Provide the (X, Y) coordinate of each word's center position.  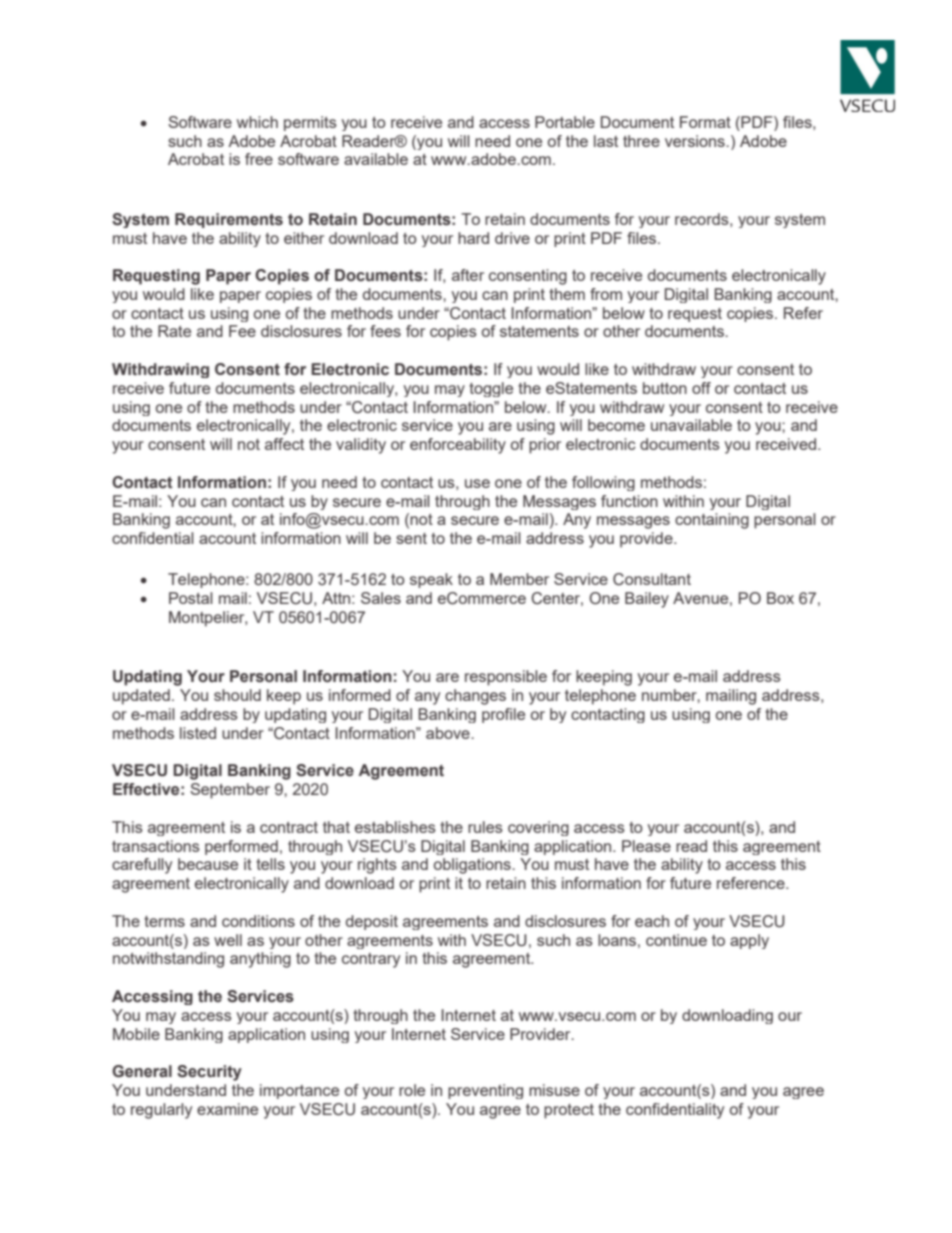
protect (569, 1111)
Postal (191, 598)
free (259, 159)
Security (209, 1073)
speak (431, 580)
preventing (485, 1091)
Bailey (647, 600)
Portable (565, 122)
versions (696, 141)
